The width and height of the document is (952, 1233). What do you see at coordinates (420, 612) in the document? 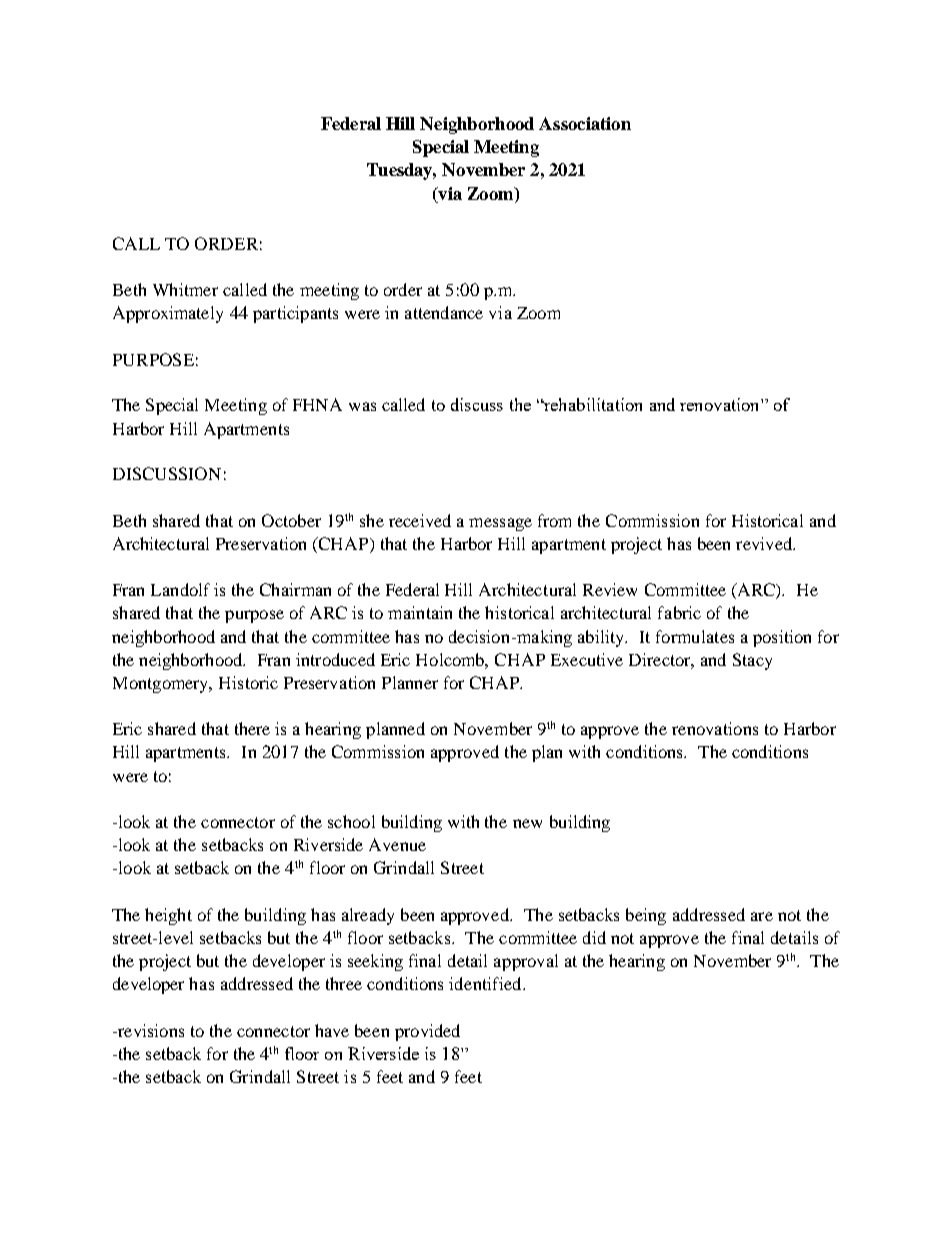
I see `maintain` at bounding box center [420, 612].
